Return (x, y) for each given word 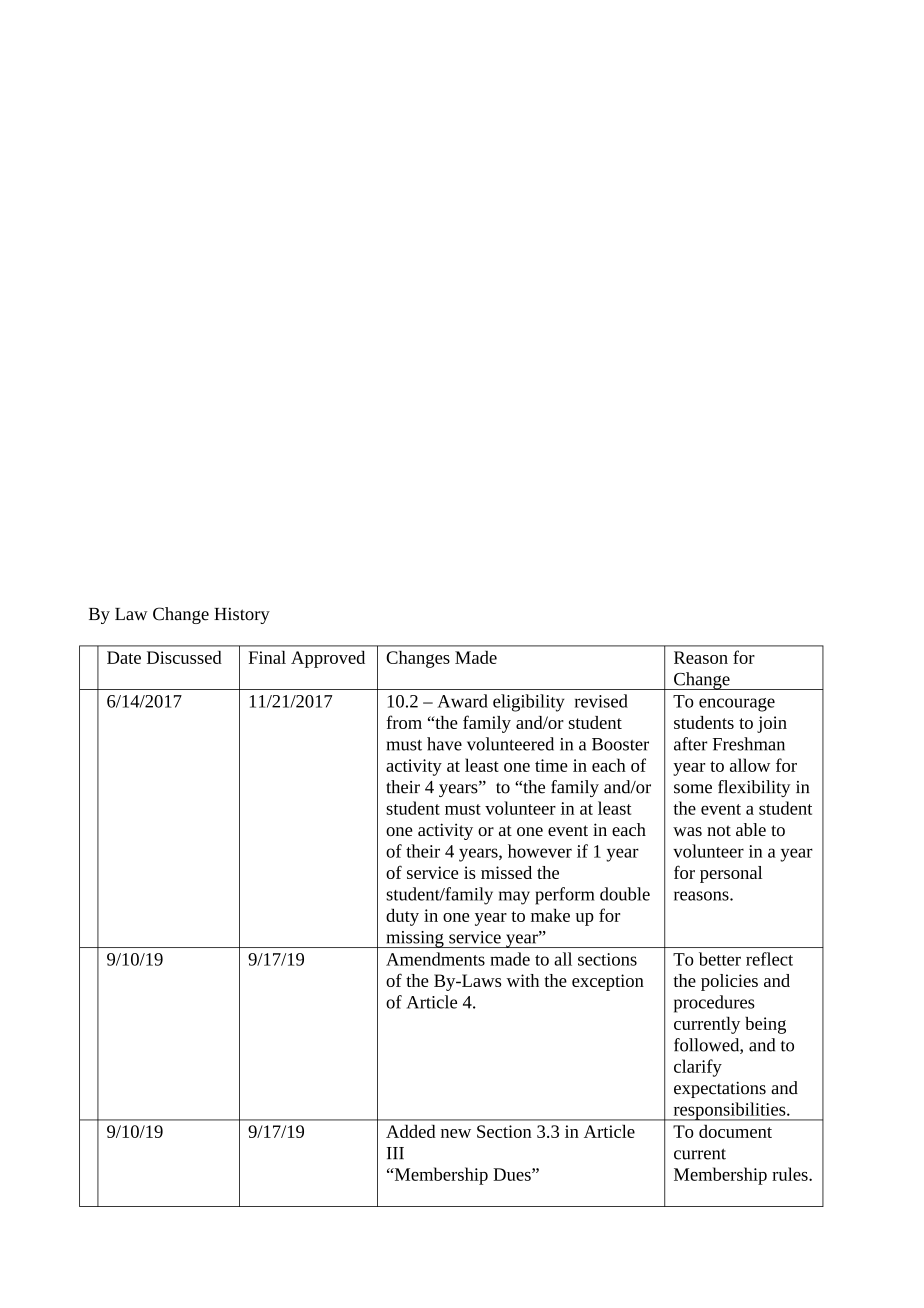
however (540, 851)
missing (415, 939)
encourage (737, 705)
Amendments (435, 959)
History (242, 615)
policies (729, 982)
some (693, 789)
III (395, 1153)
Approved (328, 659)
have (444, 744)
